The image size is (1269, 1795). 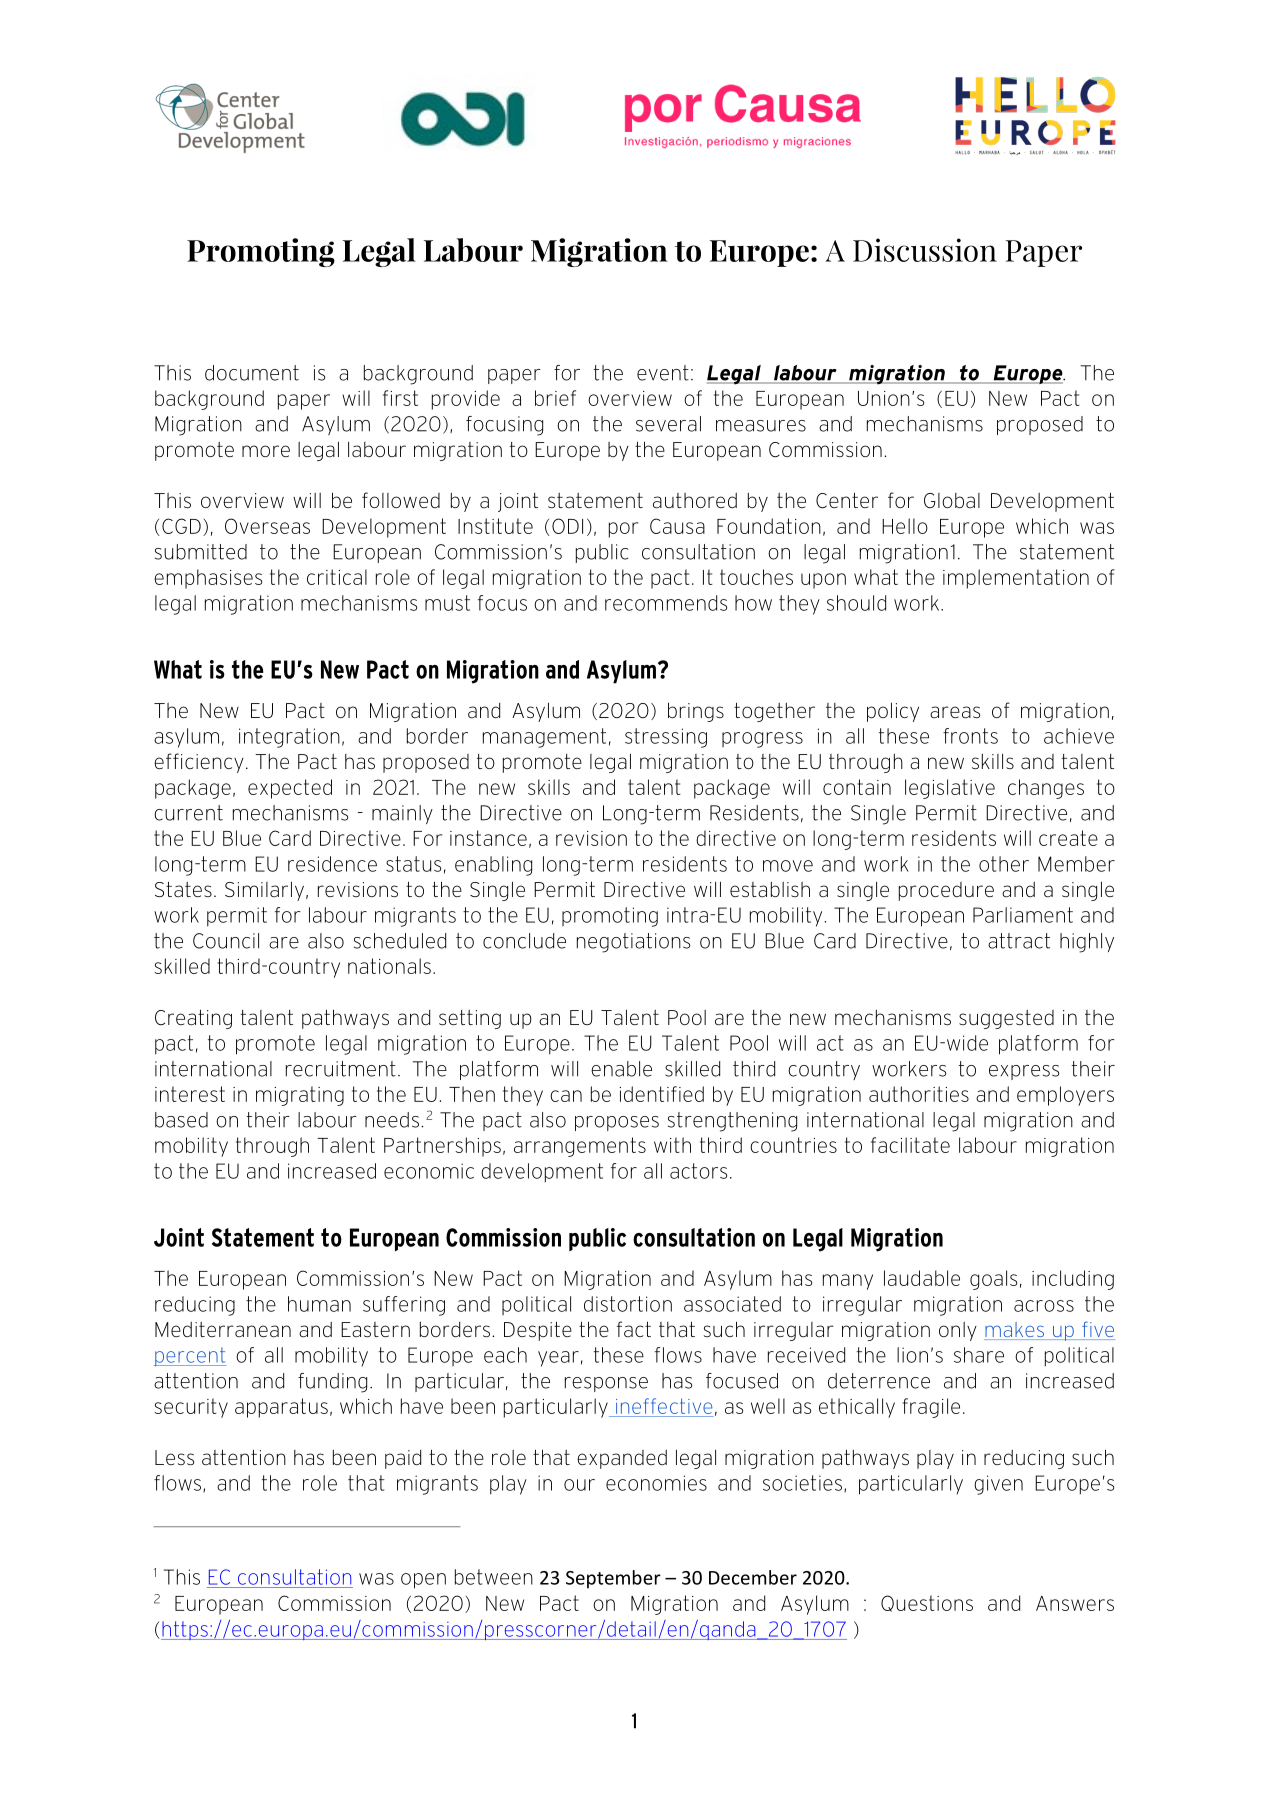 What do you see at coordinates (264, 891) in the image?
I see `Similarly` at bounding box center [264, 891].
